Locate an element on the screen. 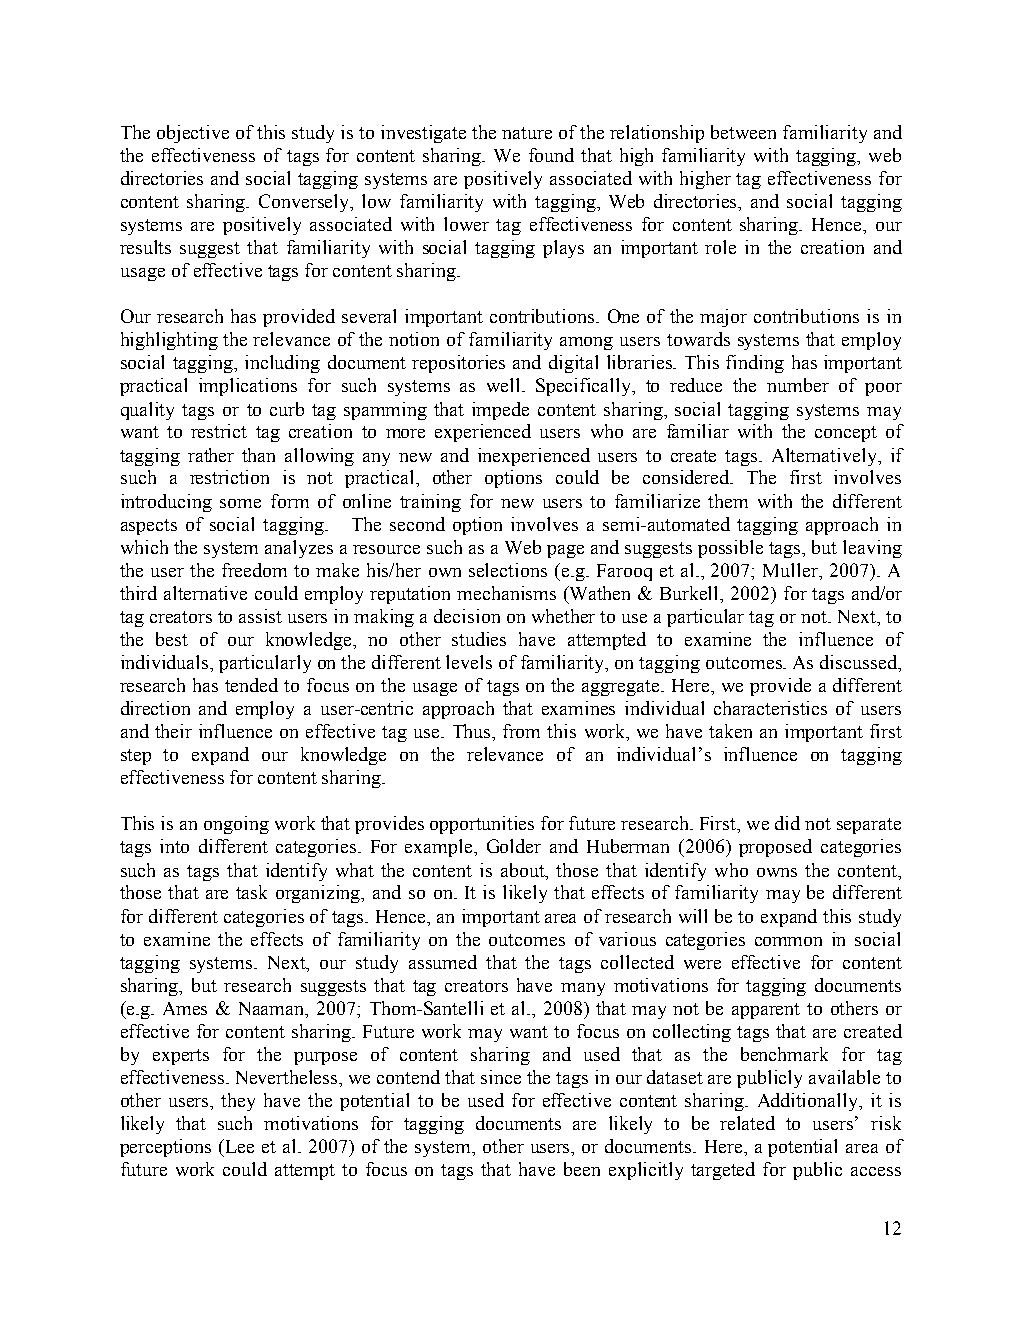 The width and height of the screenshot is (1022, 1323). between is located at coordinates (743, 132).
